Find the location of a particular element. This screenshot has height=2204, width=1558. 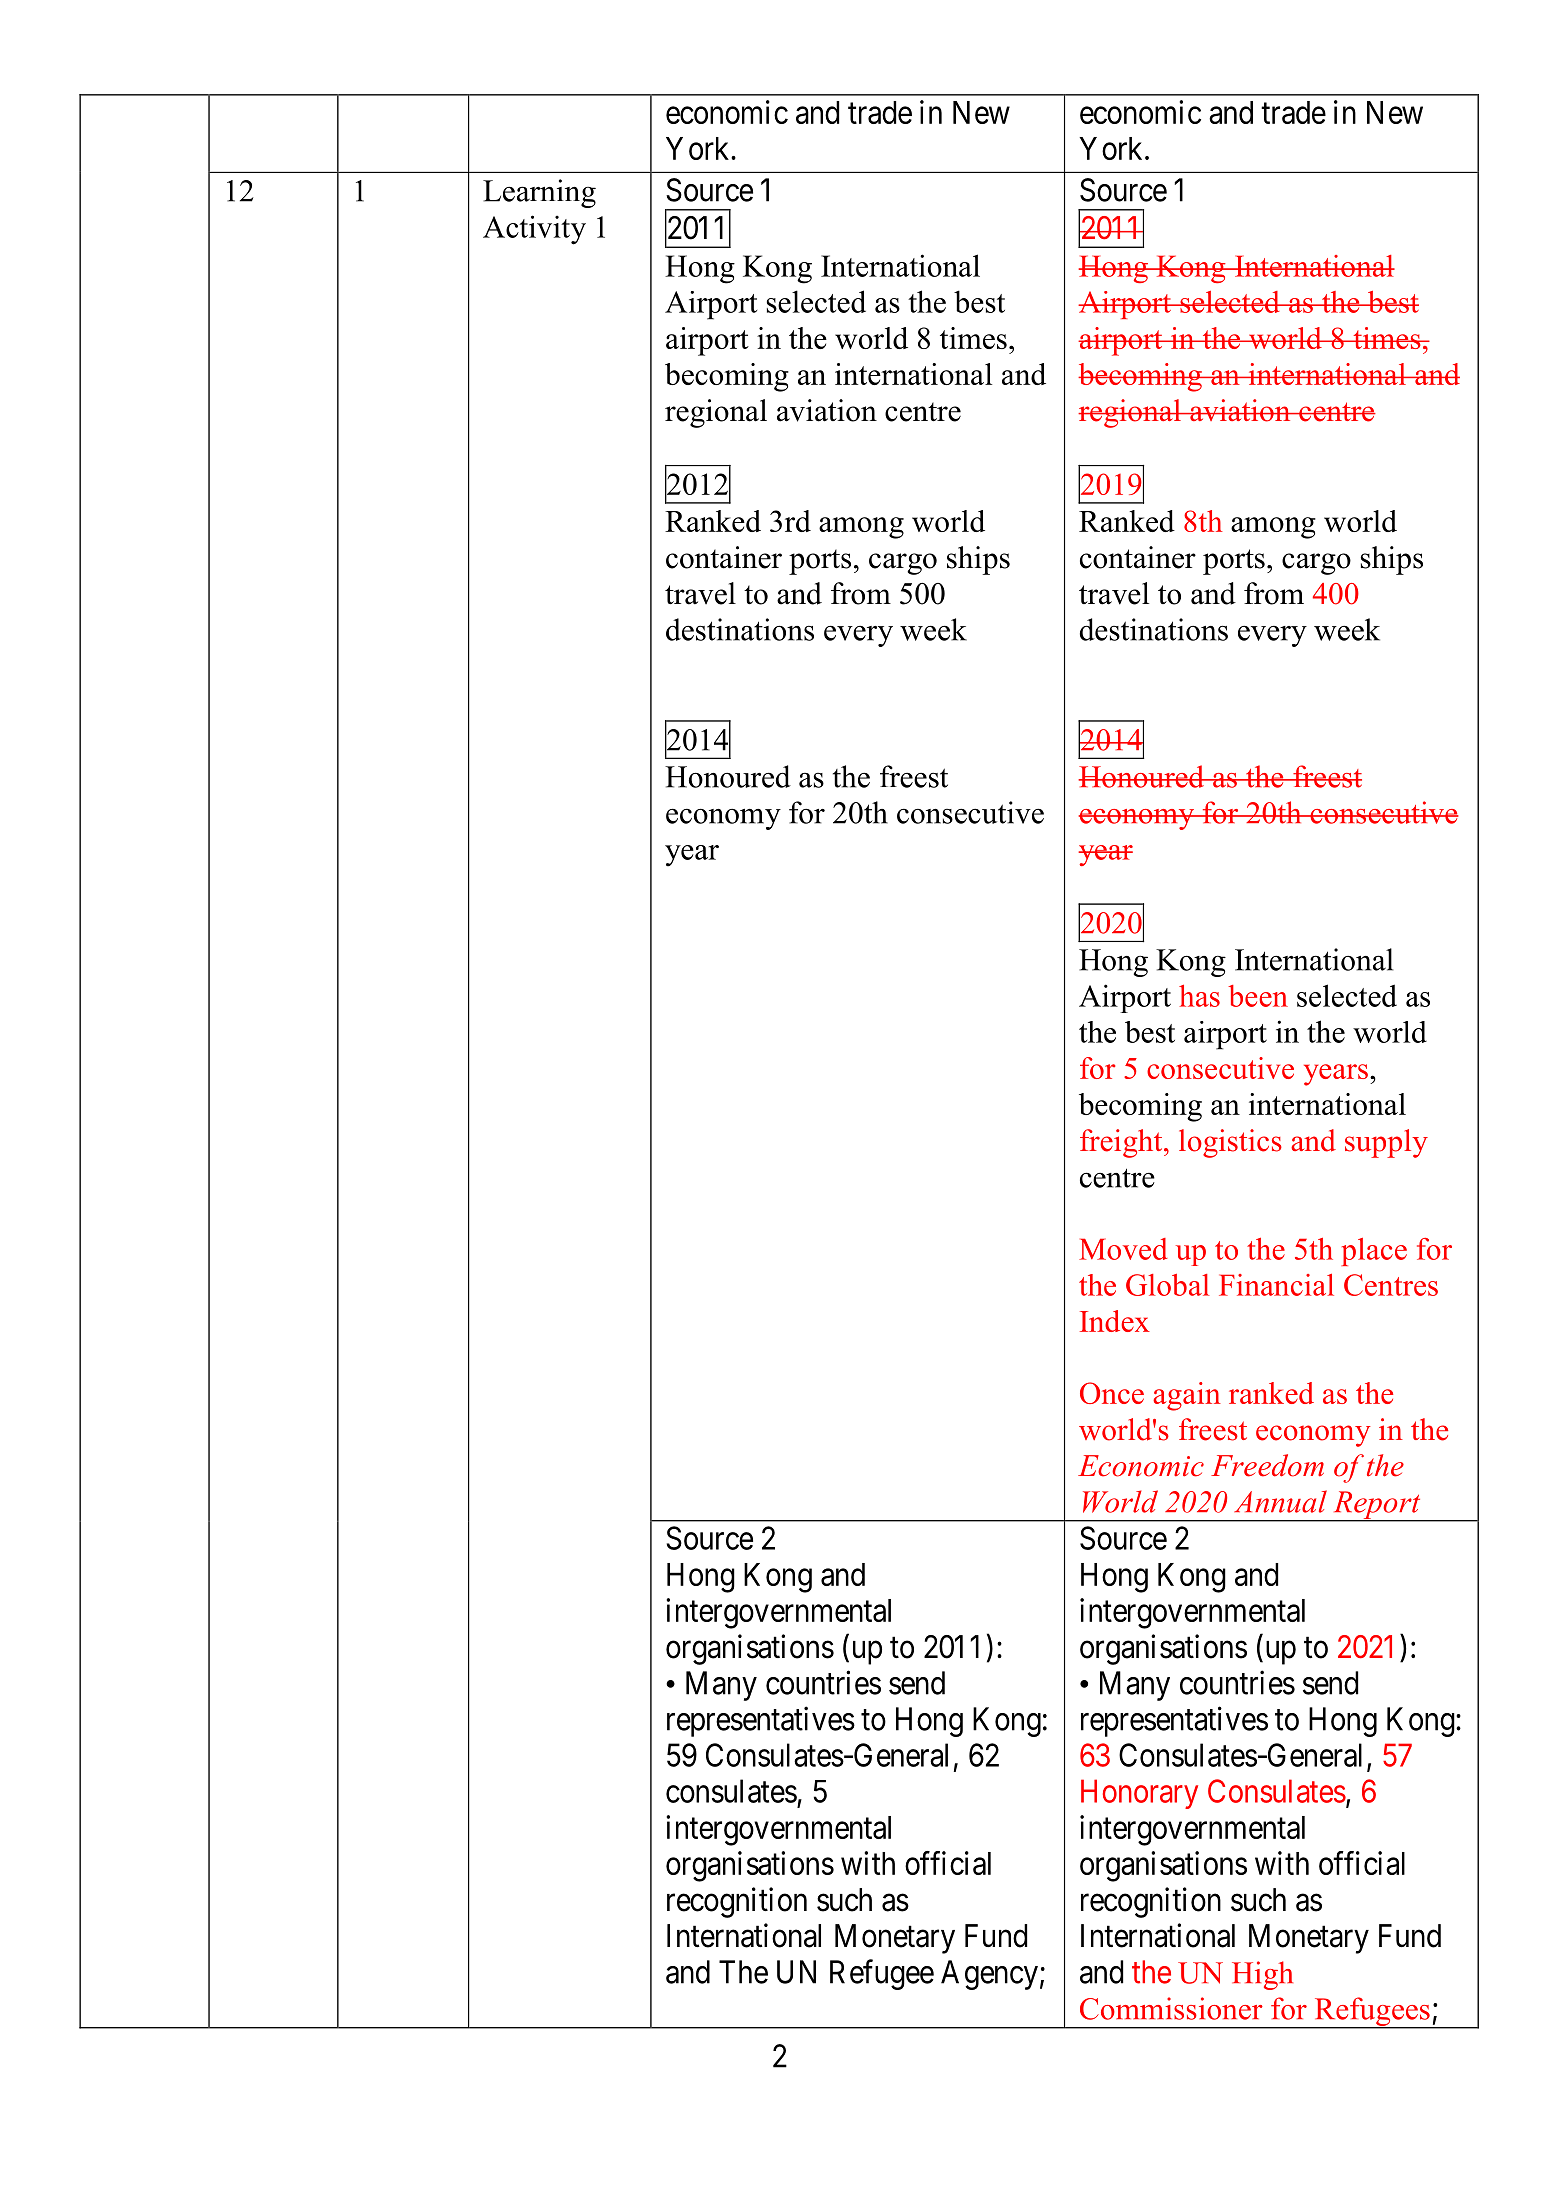

Honorary is located at coordinates (1139, 1794).
